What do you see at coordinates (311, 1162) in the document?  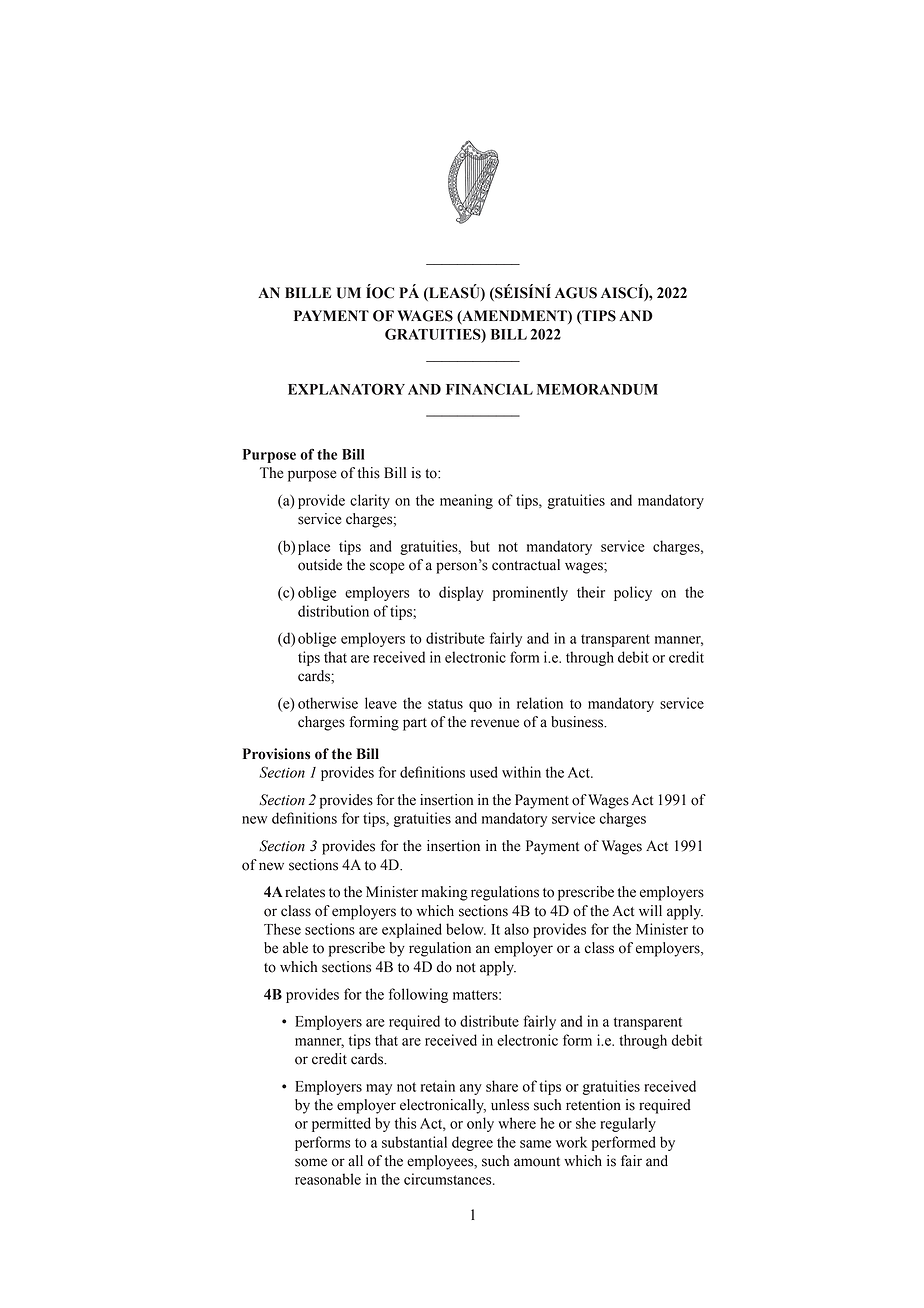 I see `some` at bounding box center [311, 1162].
